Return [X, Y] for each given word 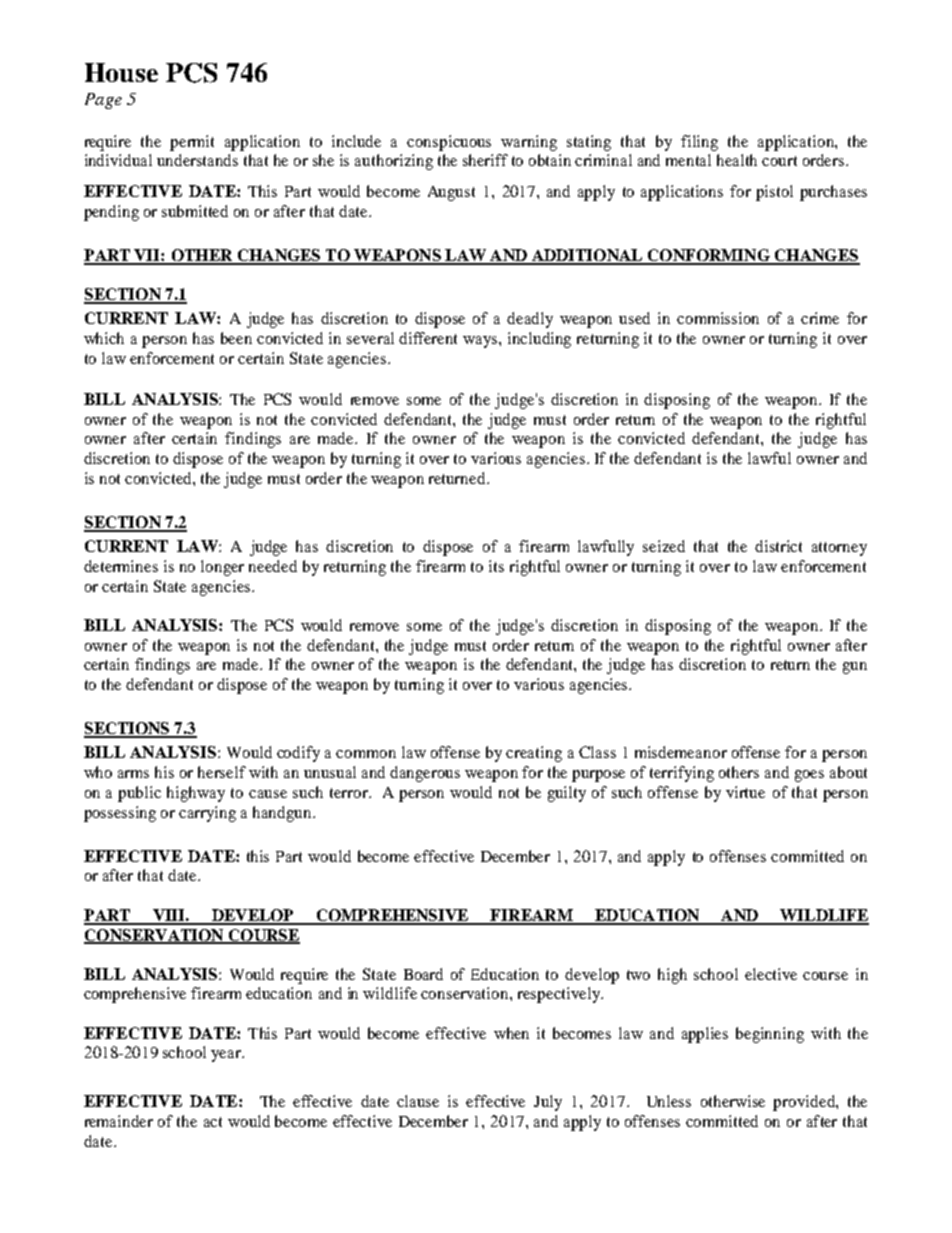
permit [192, 143]
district [778, 546]
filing [699, 143]
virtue [745, 792]
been [236, 338]
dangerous [425, 774]
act [213, 1122]
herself [222, 772]
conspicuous [449, 143]
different [428, 338]
